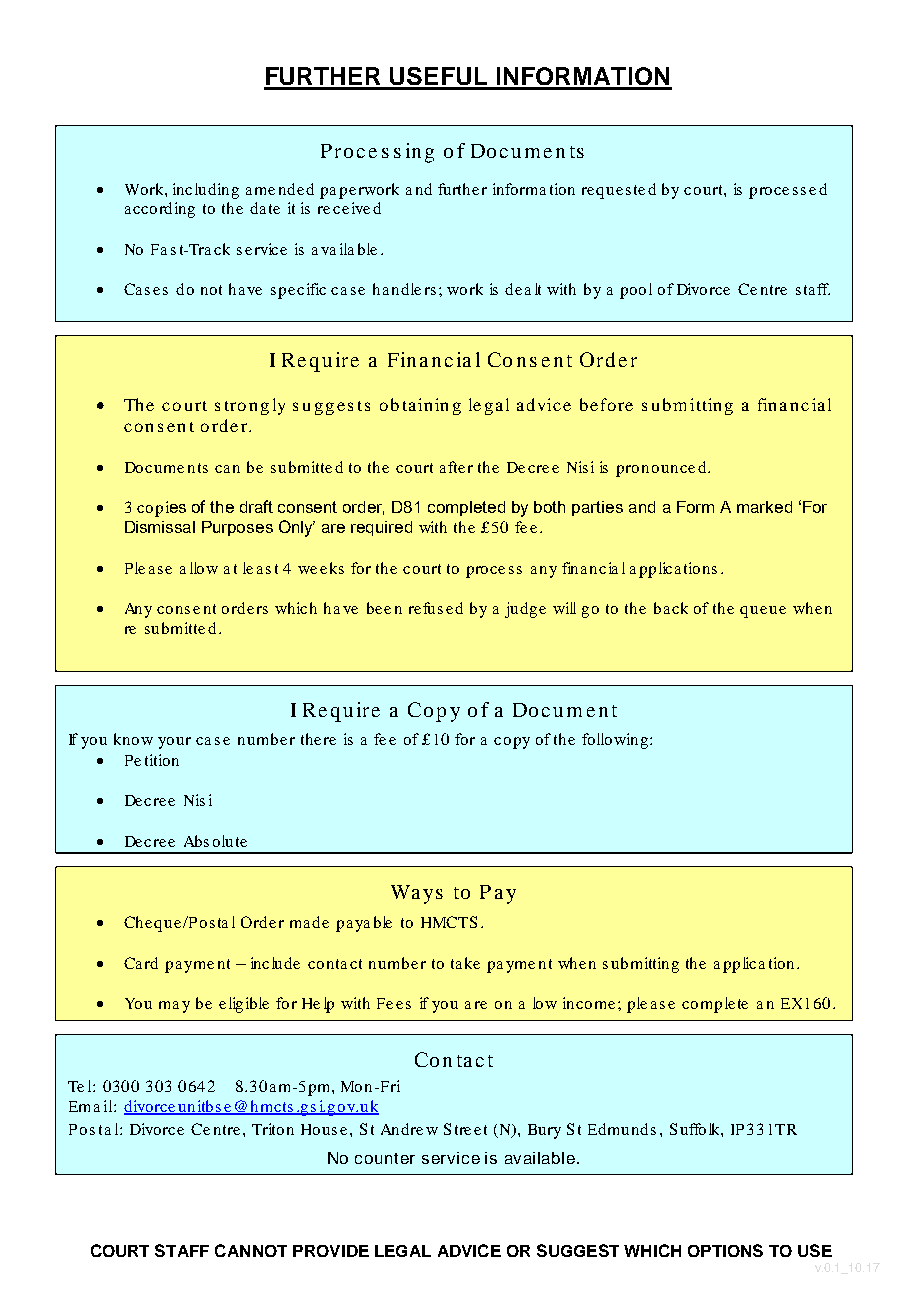  Describe the element at coordinates (619, 191) in the document. I see `requested` at that location.
